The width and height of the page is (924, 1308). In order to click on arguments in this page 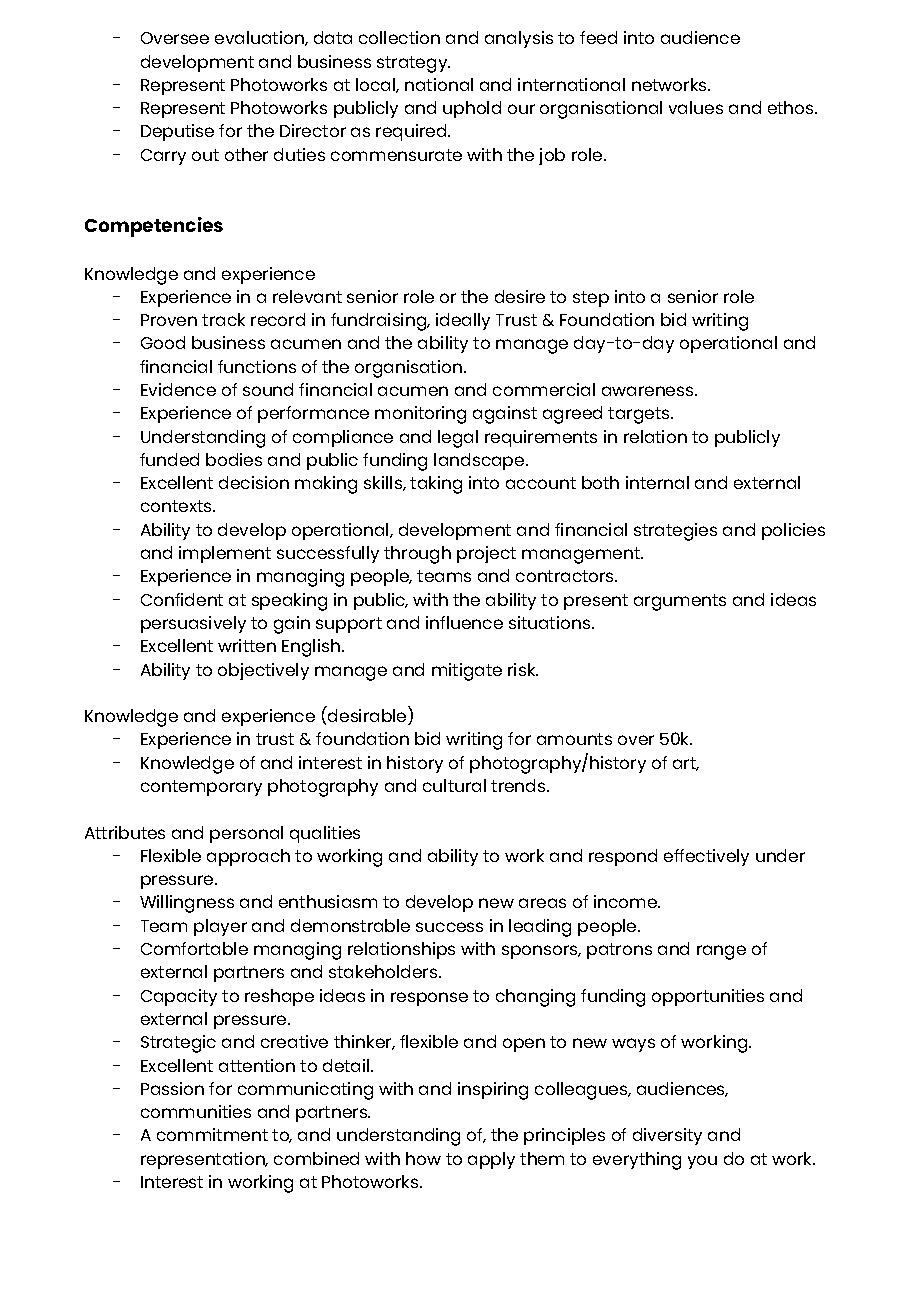, I will do `click(680, 602)`.
